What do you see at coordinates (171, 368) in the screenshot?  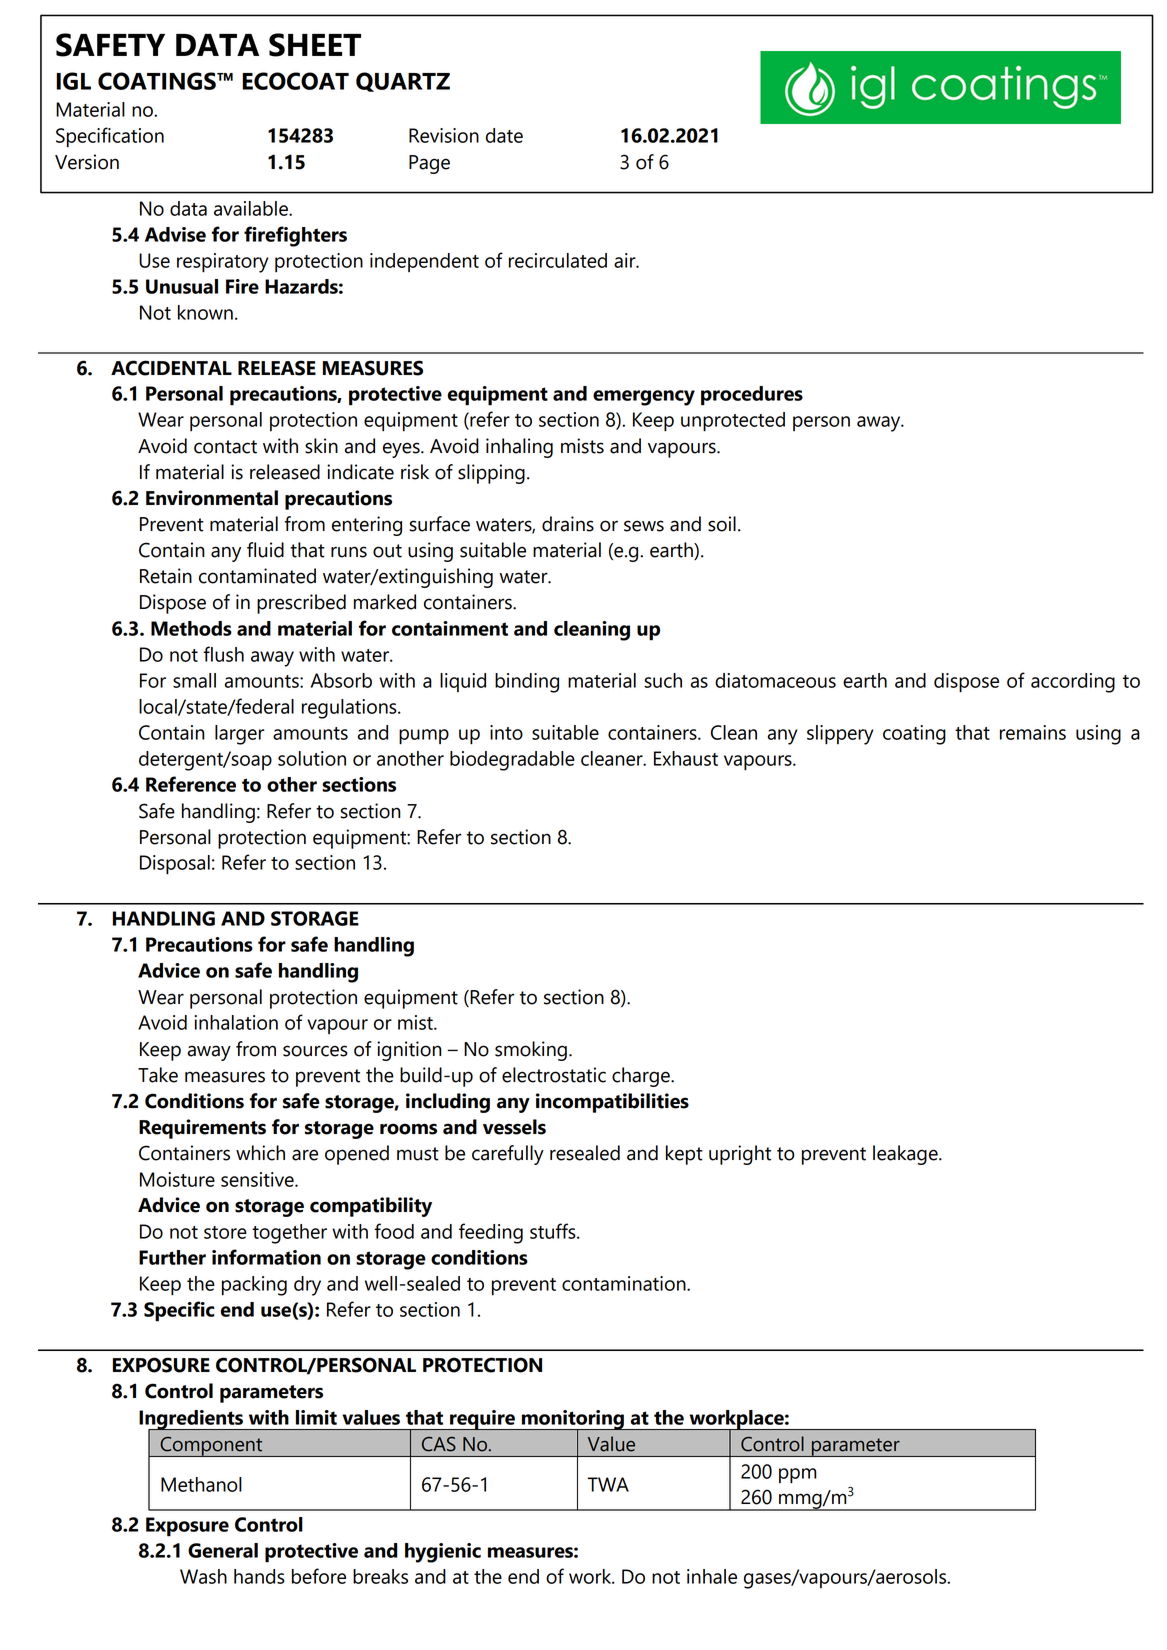 I see `ACCIDENTAL` at bounding box center [171, 368].
